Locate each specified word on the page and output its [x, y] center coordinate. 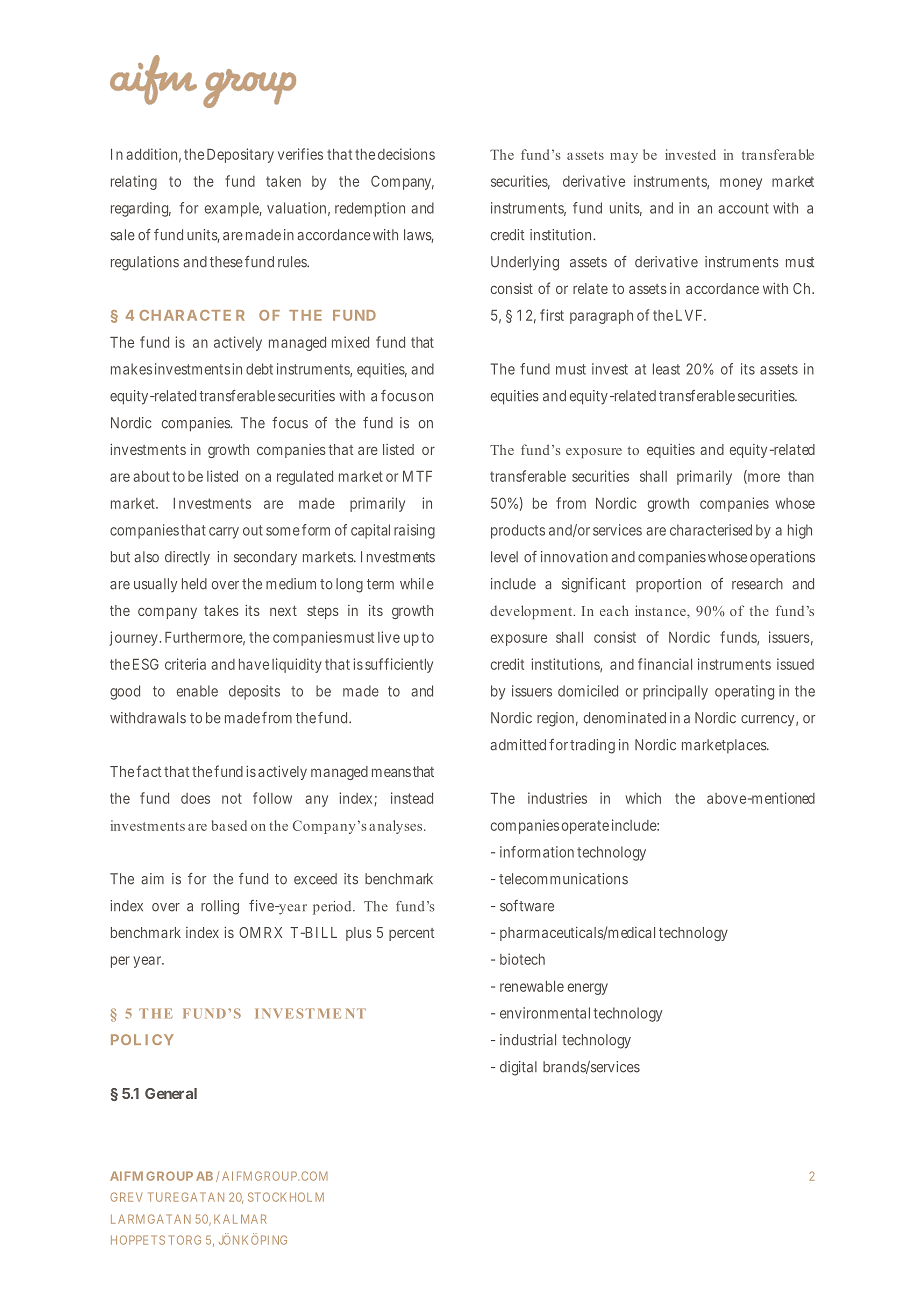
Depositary [240, 155]
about [151, 476]
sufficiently [399, 665]
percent [411, 934]
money [741, 184]
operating [744, 692]
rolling [220, 907]
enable [197, 691]
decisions [406, 154]
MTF [417, 476]
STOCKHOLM [286, 1197]
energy [588, 989]
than [801, 476]
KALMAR [240, 1219]
